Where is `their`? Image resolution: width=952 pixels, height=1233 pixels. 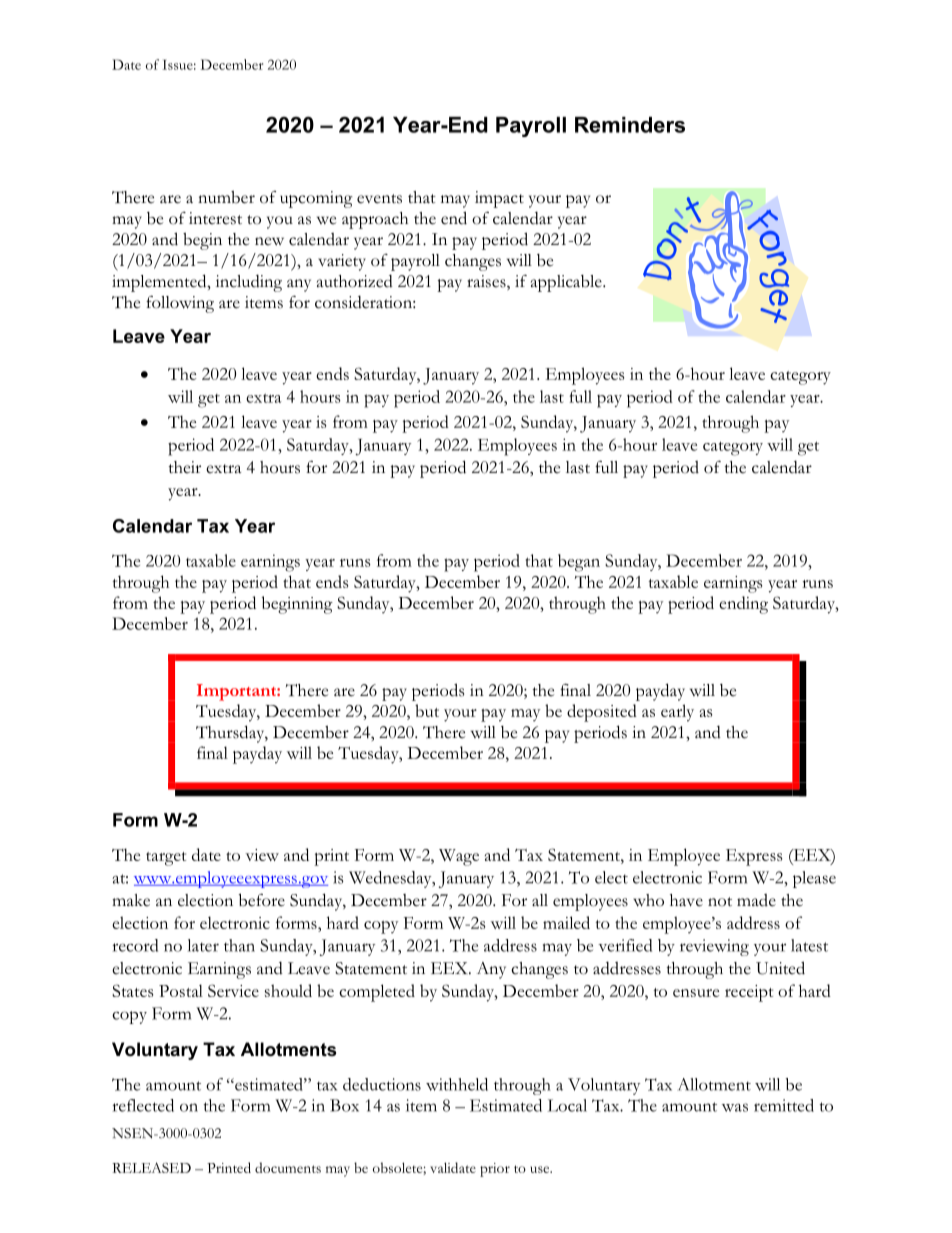
their is located at coordinates (185, 467).
